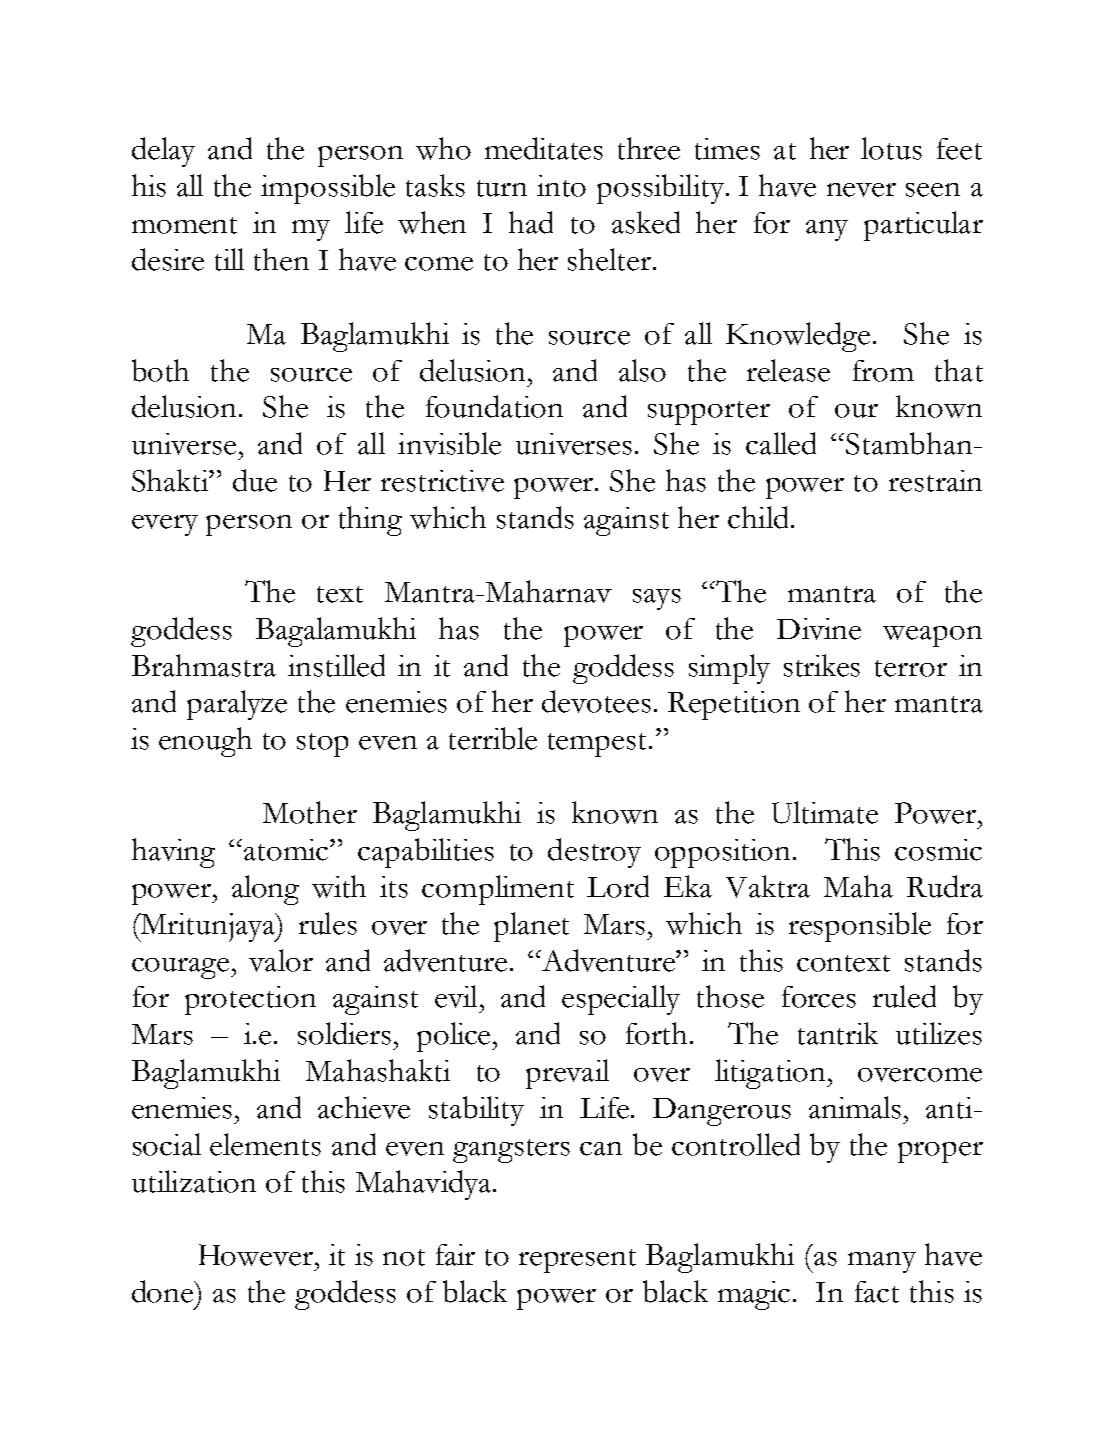 The height and width of the screenshot is (1442, 1114). Describe the element at coordinates (237, 705) in the screenshot. I see `paralyze` at that location.
